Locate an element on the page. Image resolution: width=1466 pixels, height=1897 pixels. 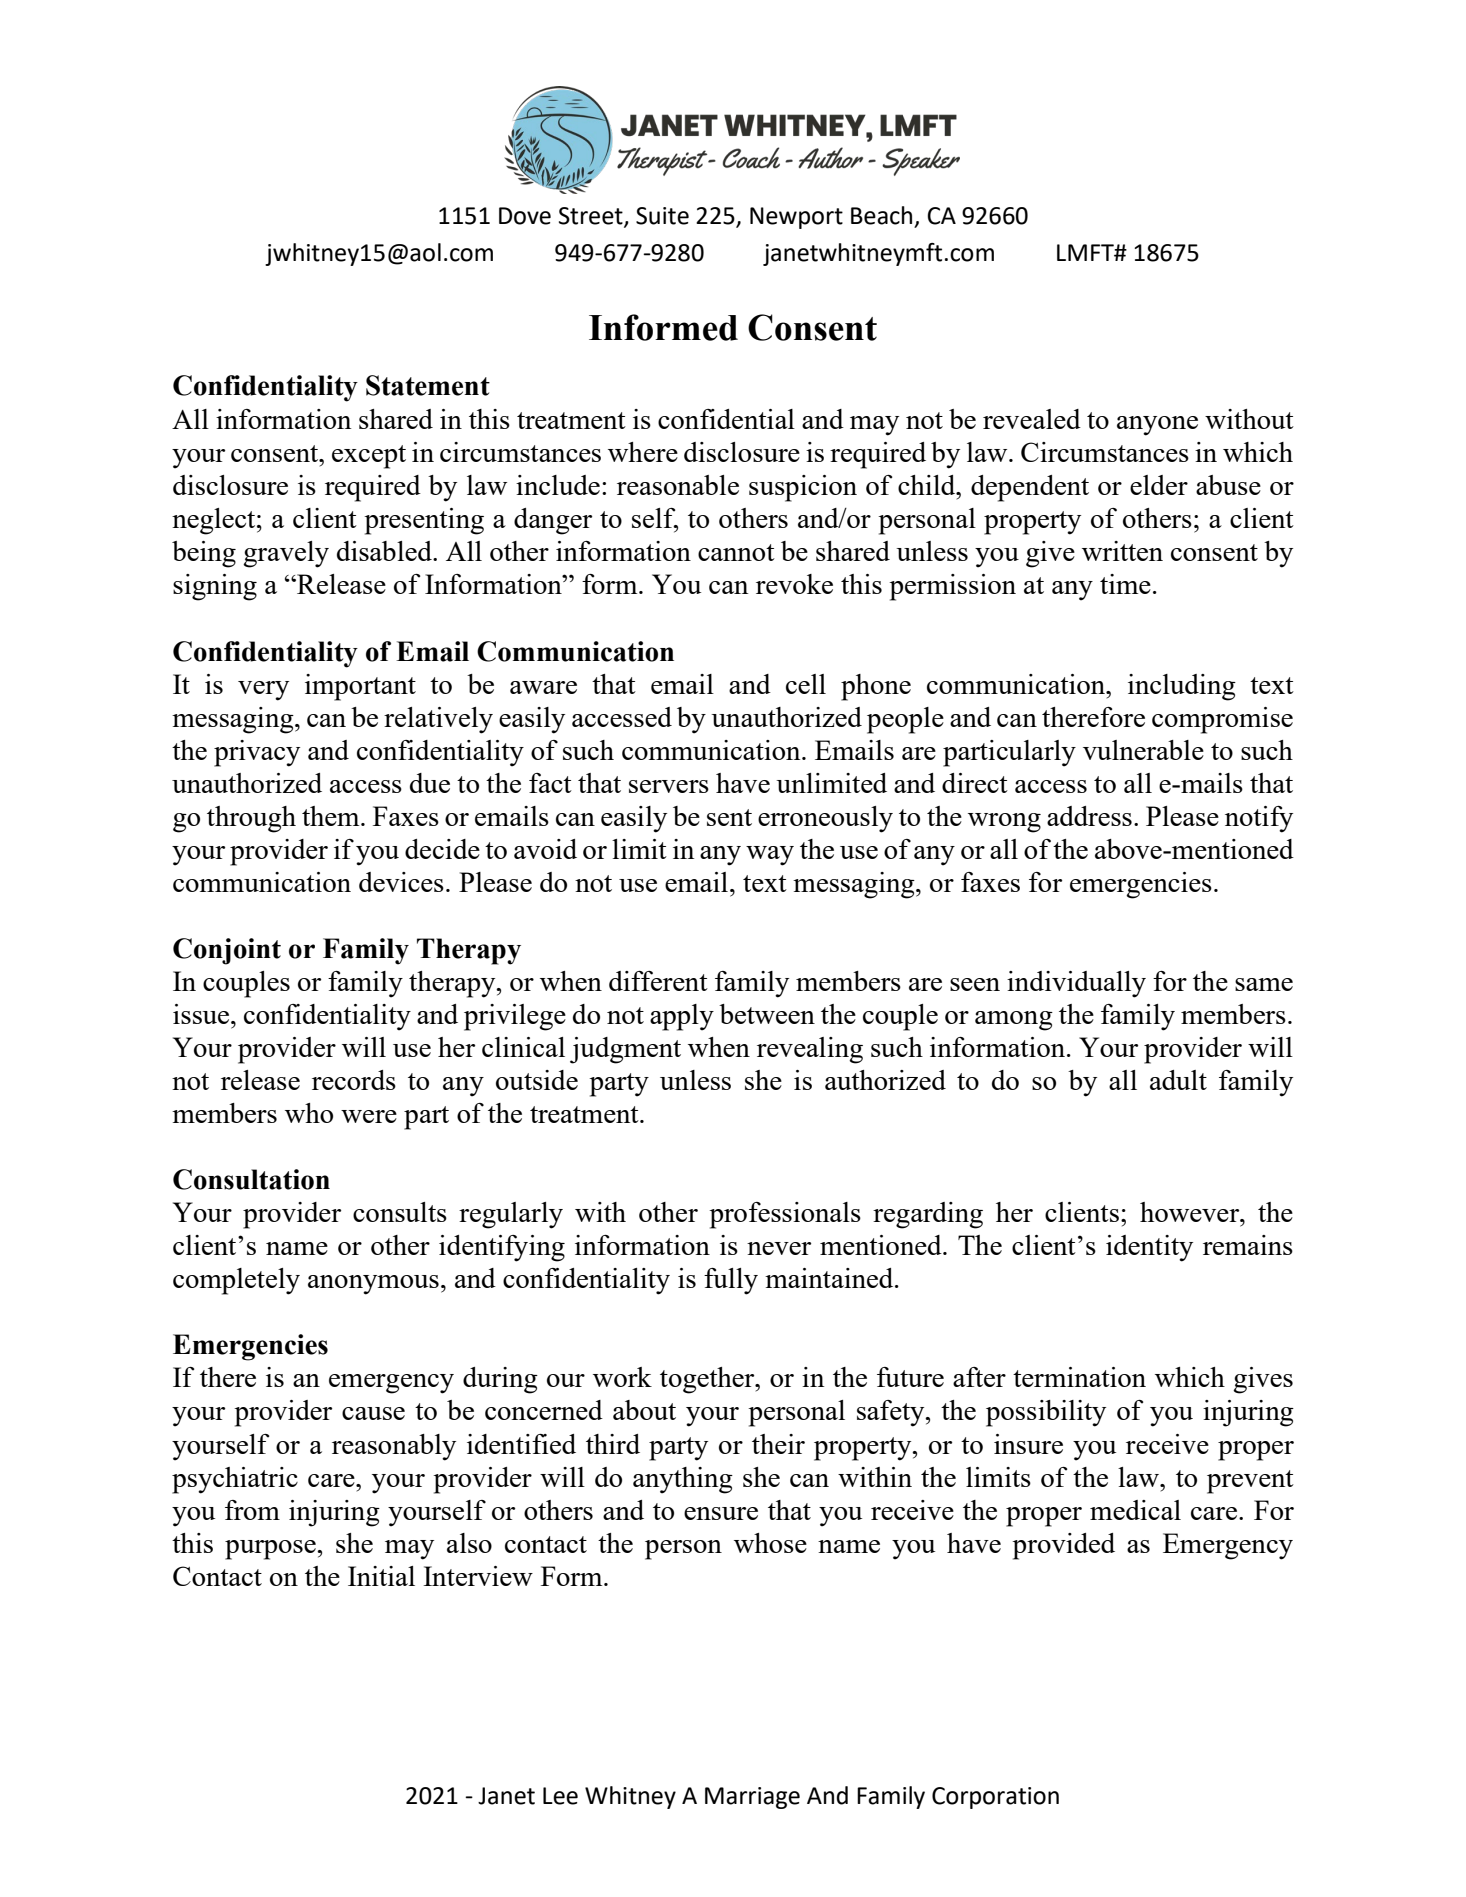
medical is located at coordinates (1135, 1510).
